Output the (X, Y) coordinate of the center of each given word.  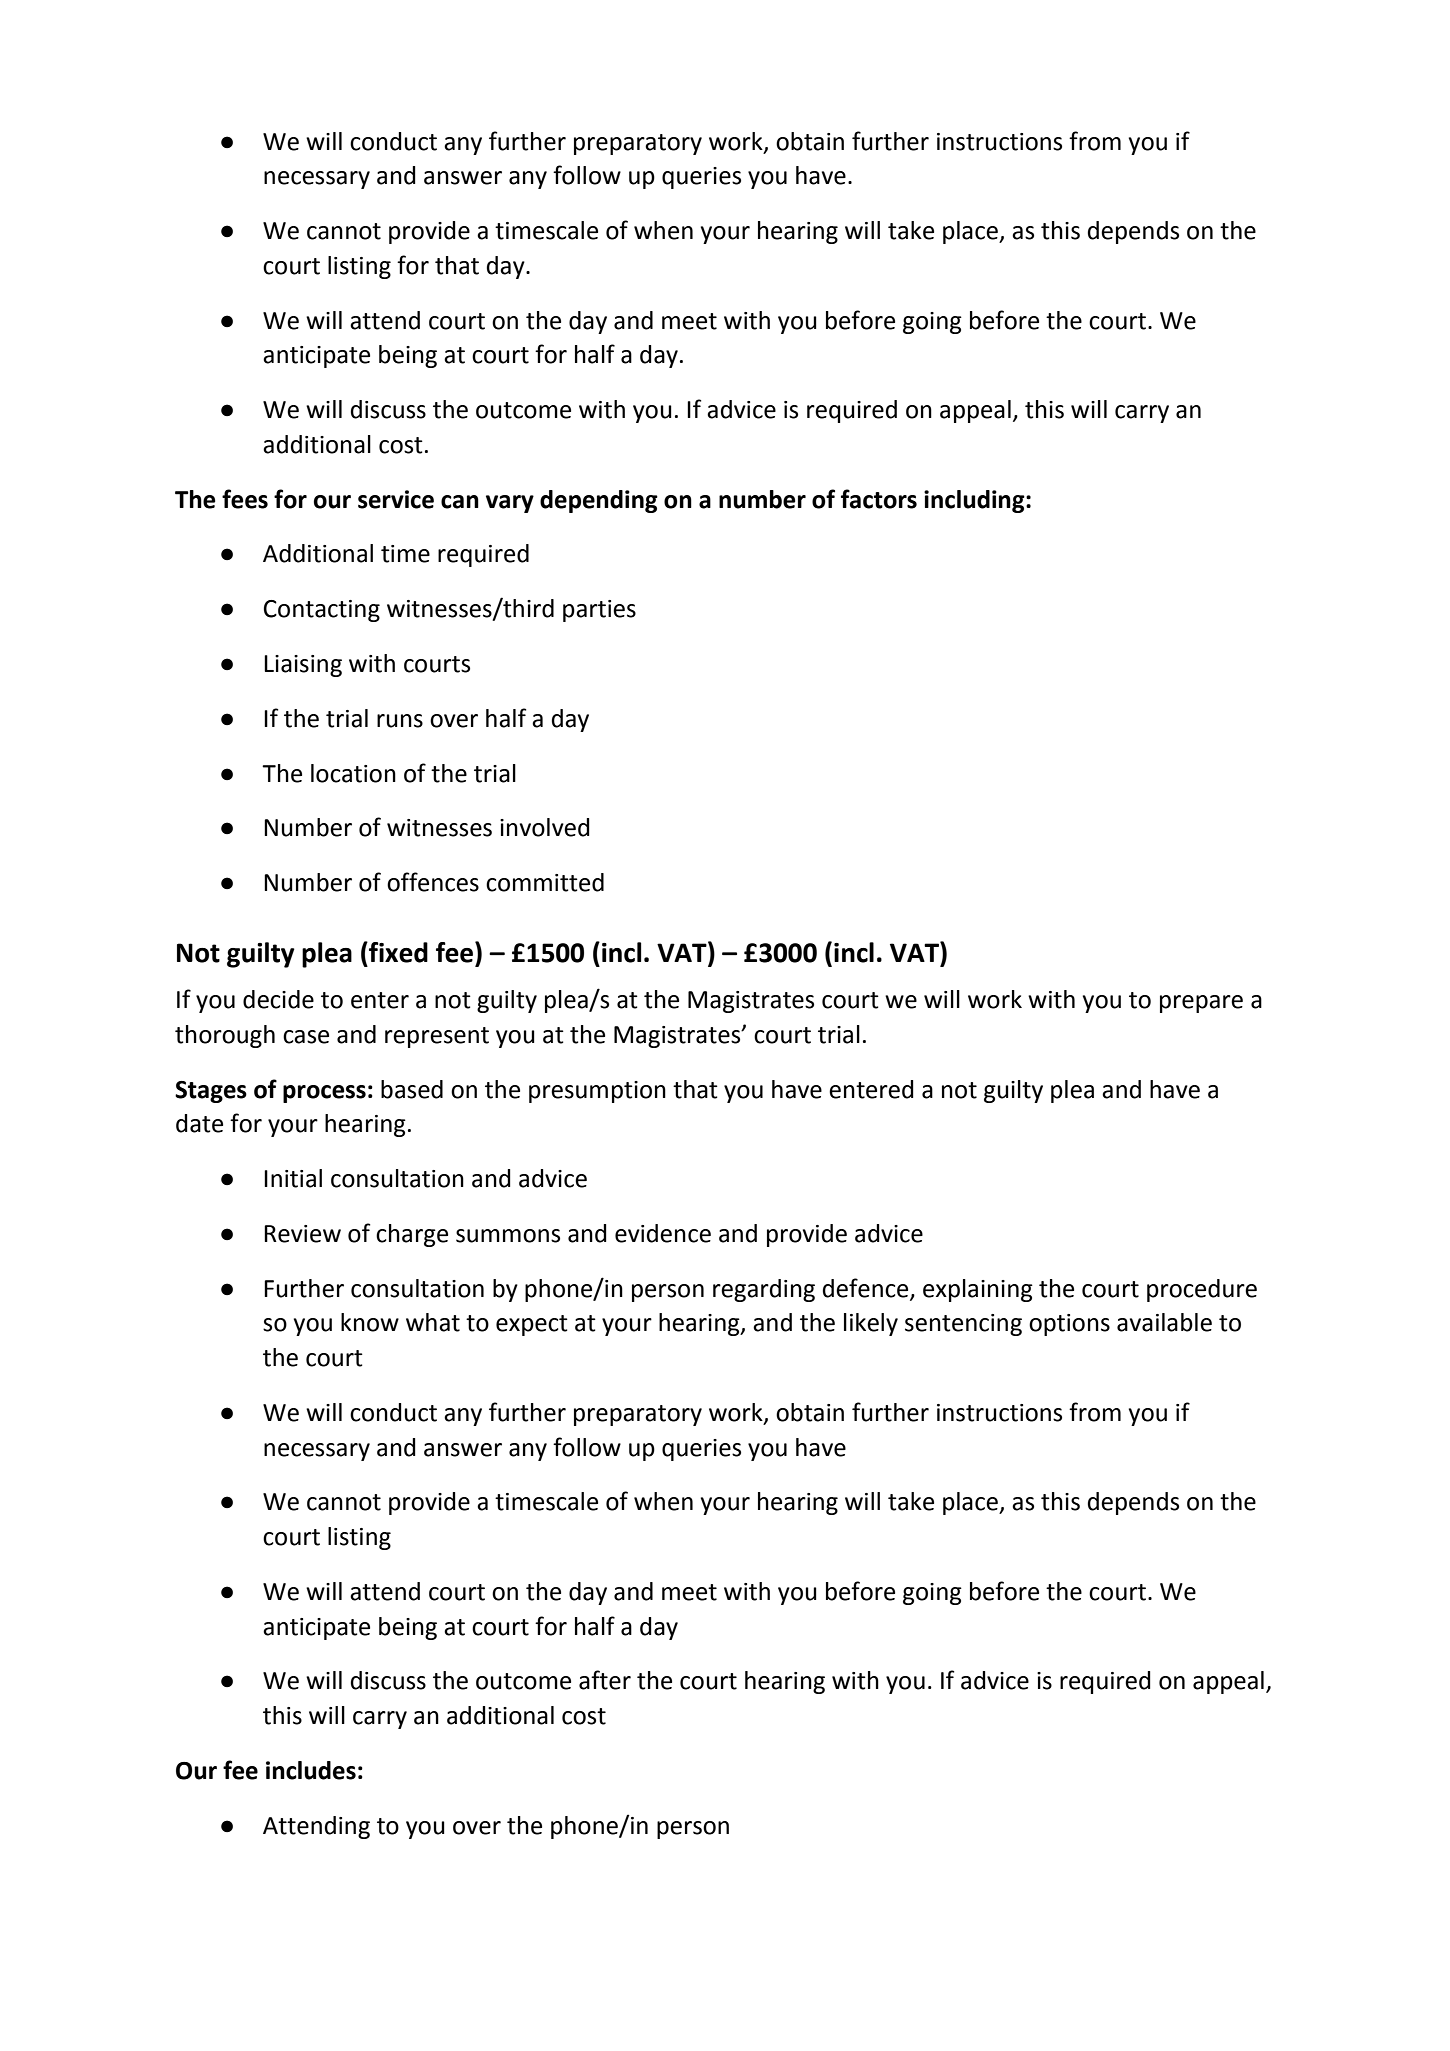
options (1069, 1325)
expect (532, 1325)
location (353, 773)
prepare (1201, 1004)
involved (545, 827)
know (370, 1322)
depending (599, 501)
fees (245, 499)
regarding (764, 1290)
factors (879, 499)
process (324, 1094)
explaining (978, 1290)
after (605, 1680)
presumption (597, 1092)
